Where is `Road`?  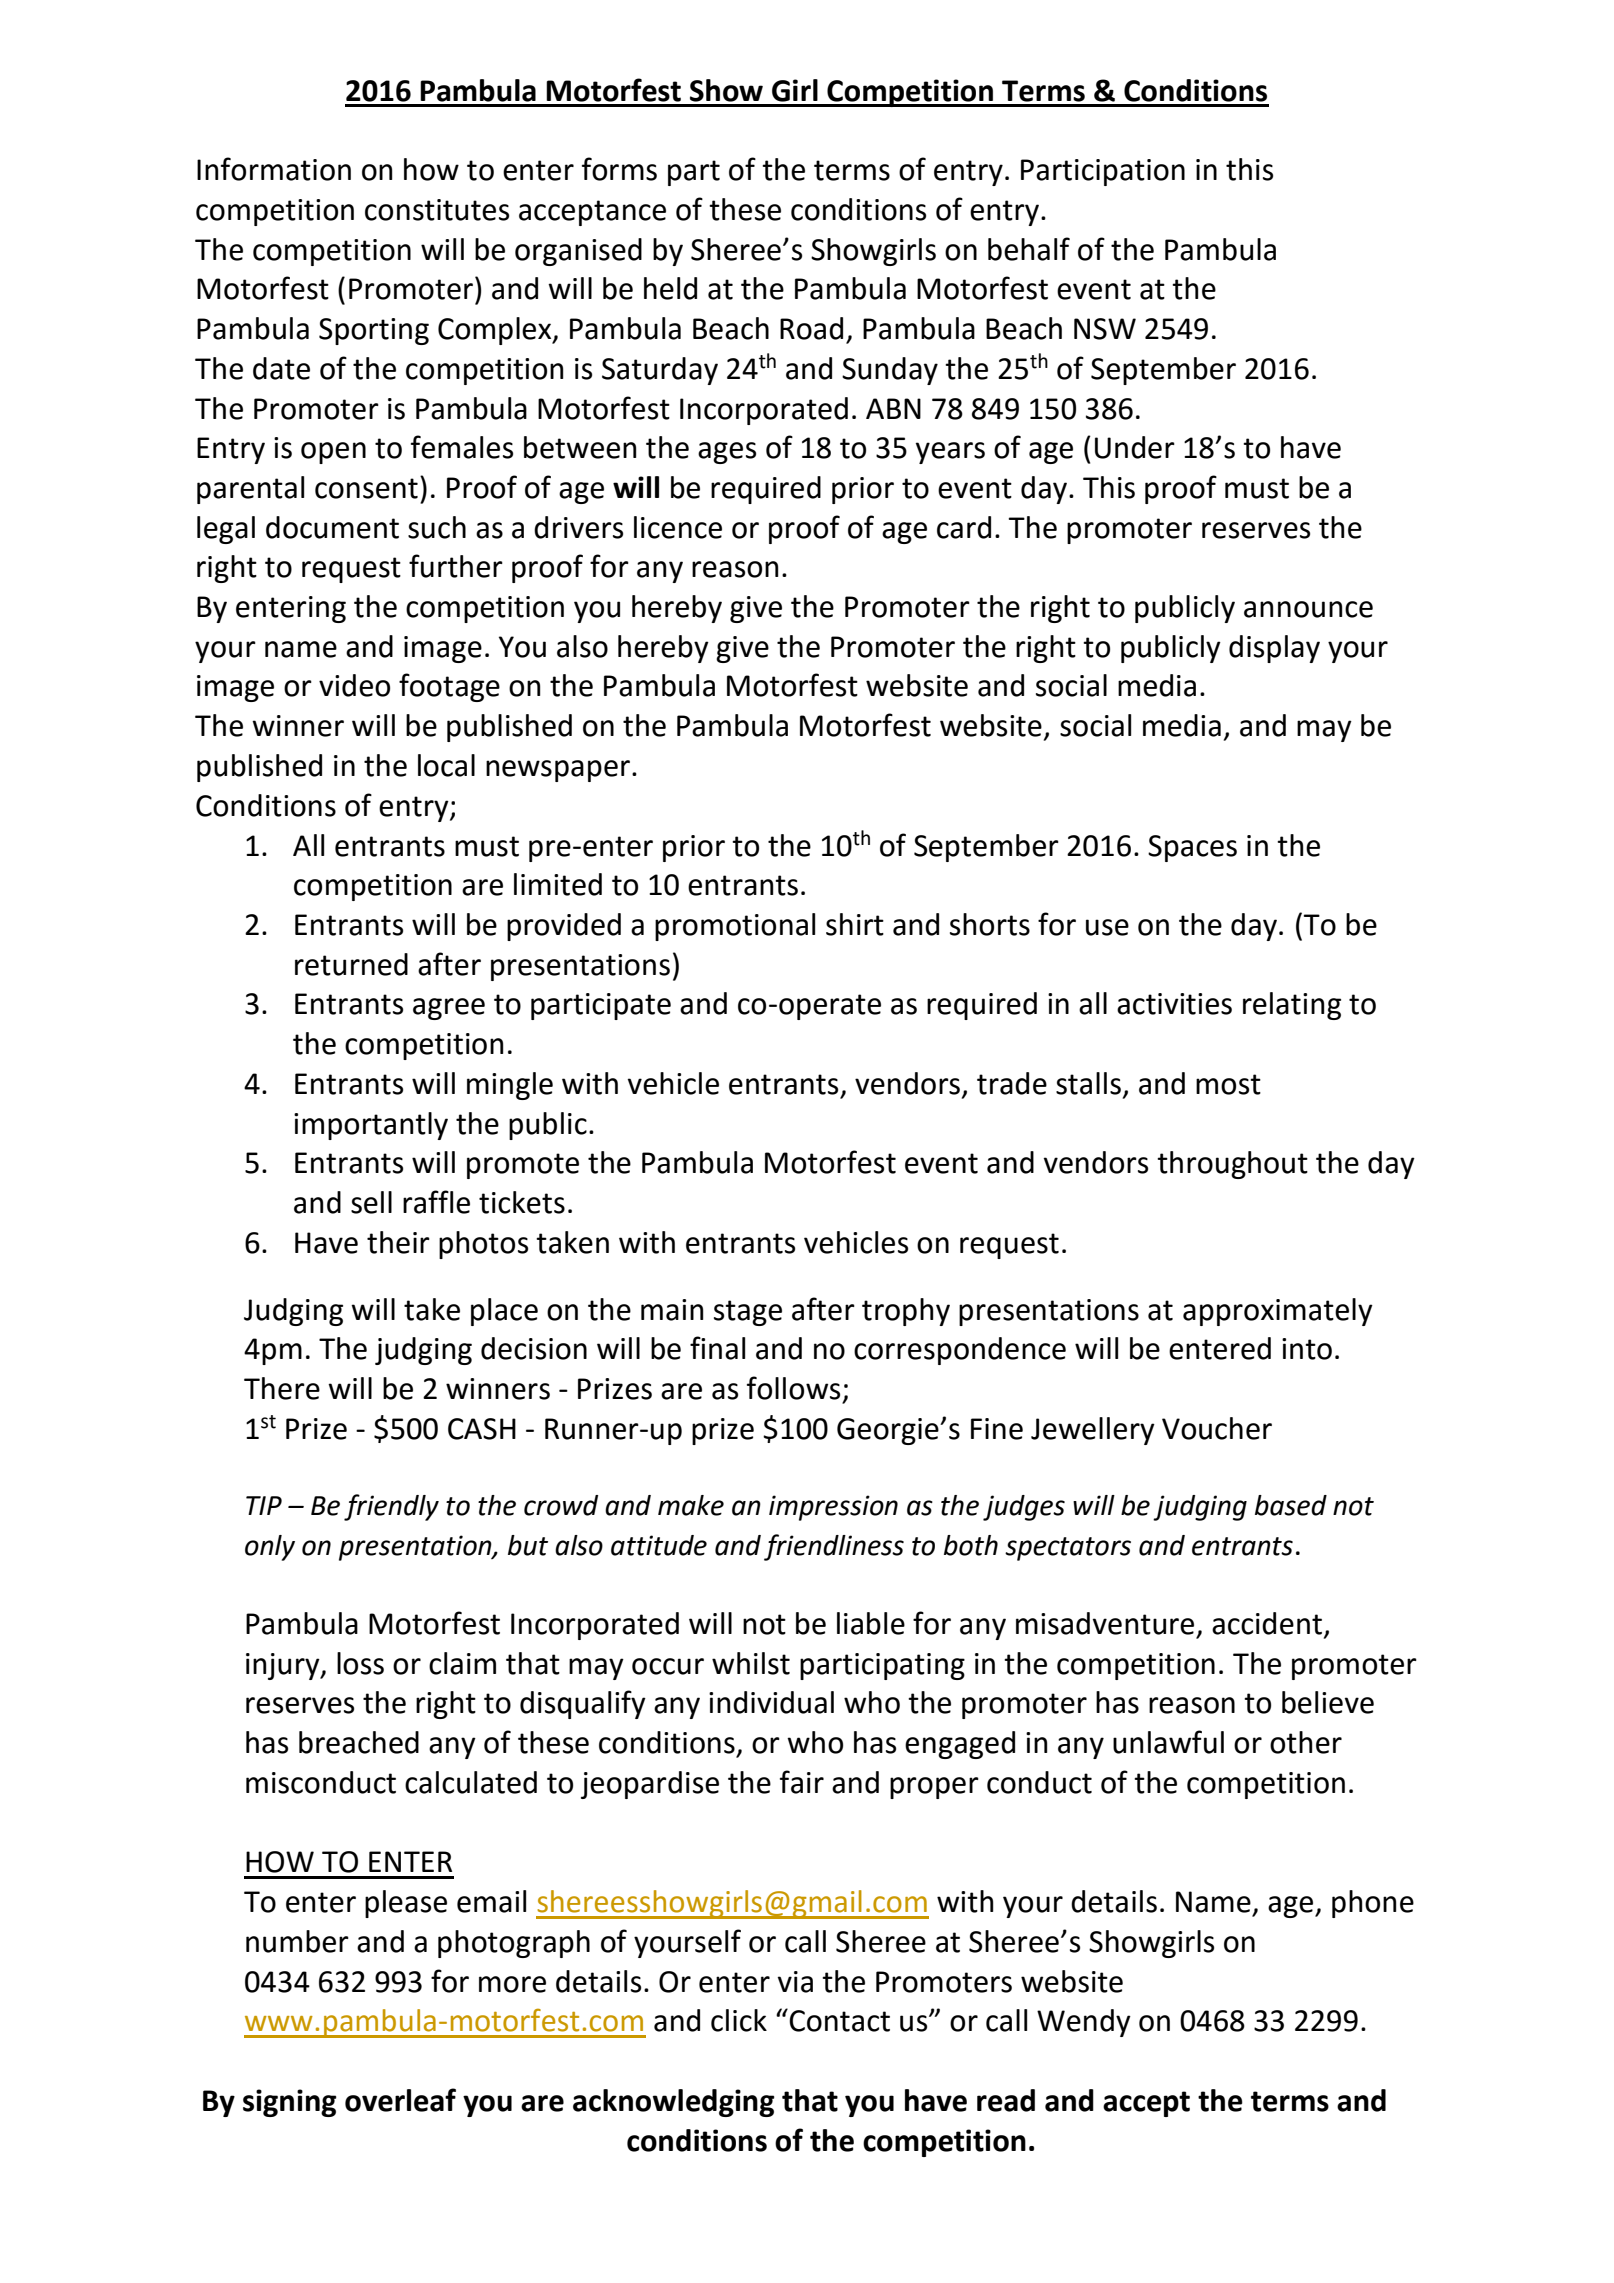
Road is located at coordinates (811, 328).
